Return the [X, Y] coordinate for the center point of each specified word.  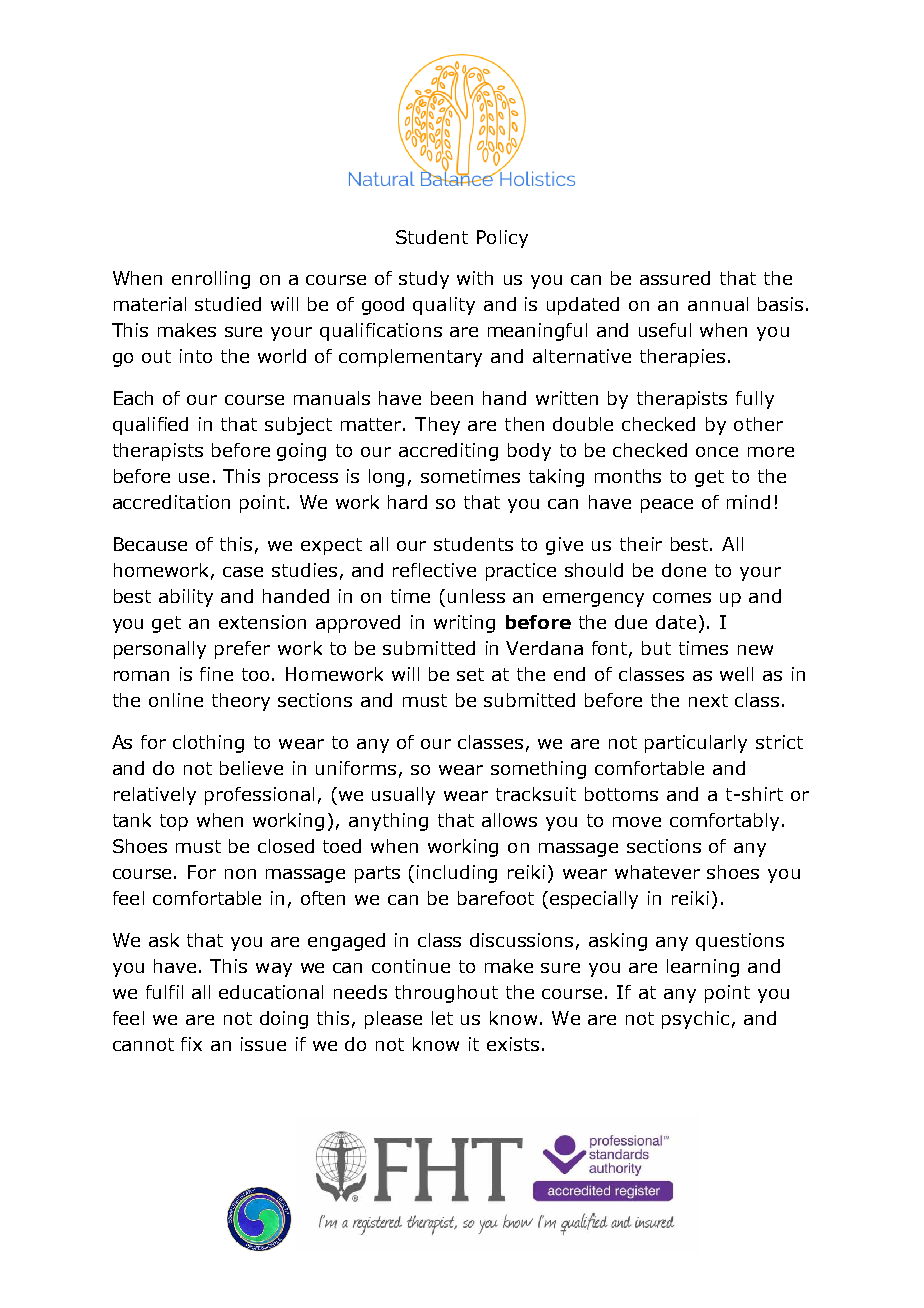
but [656, 648]
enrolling [211, 280]
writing [464, 624]
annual [718, 304]
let [442, 1018]
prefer [242, 650]
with [475, 278]
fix [191, 1044]
